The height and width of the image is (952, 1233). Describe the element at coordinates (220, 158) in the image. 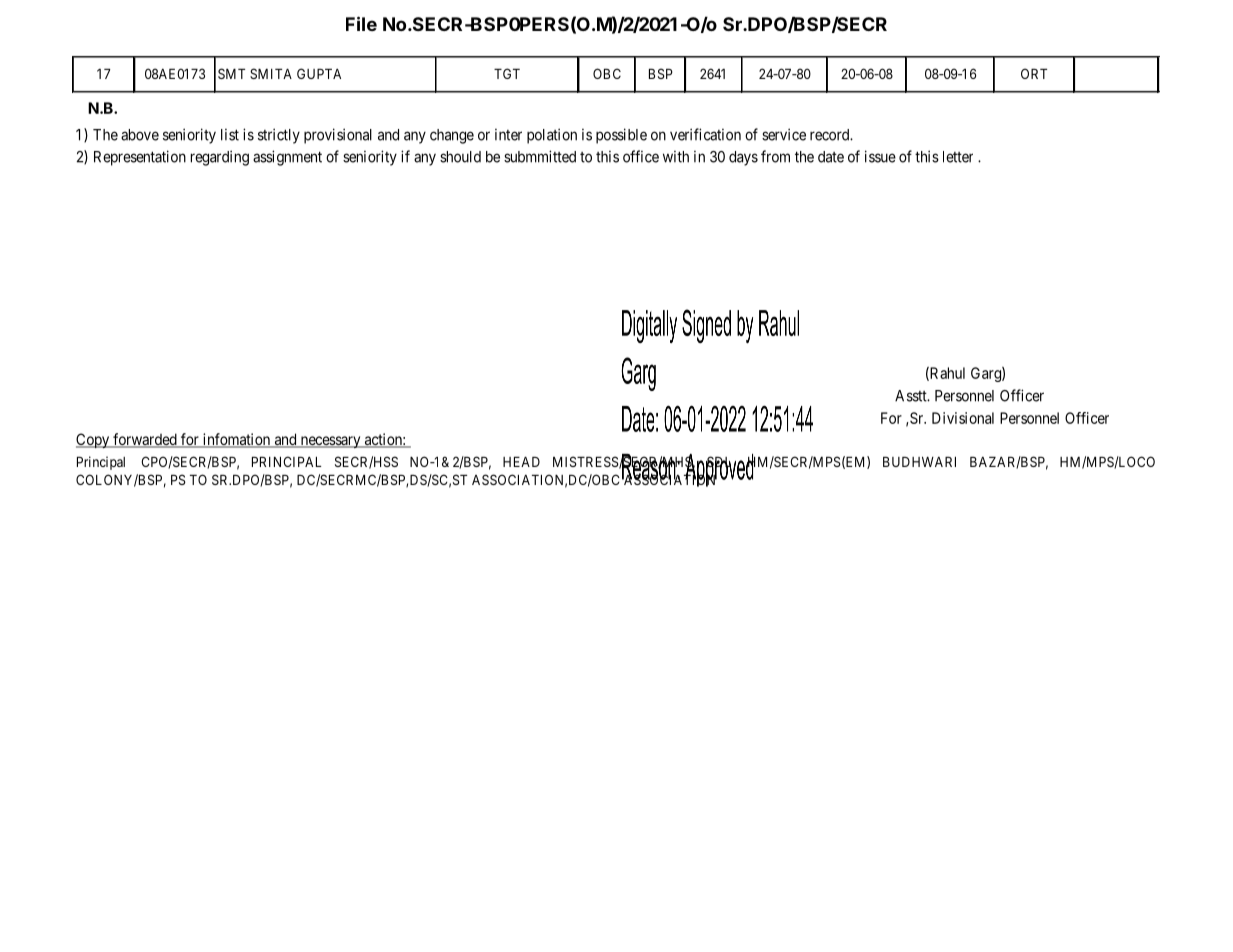

I see `regarding` at that location.
